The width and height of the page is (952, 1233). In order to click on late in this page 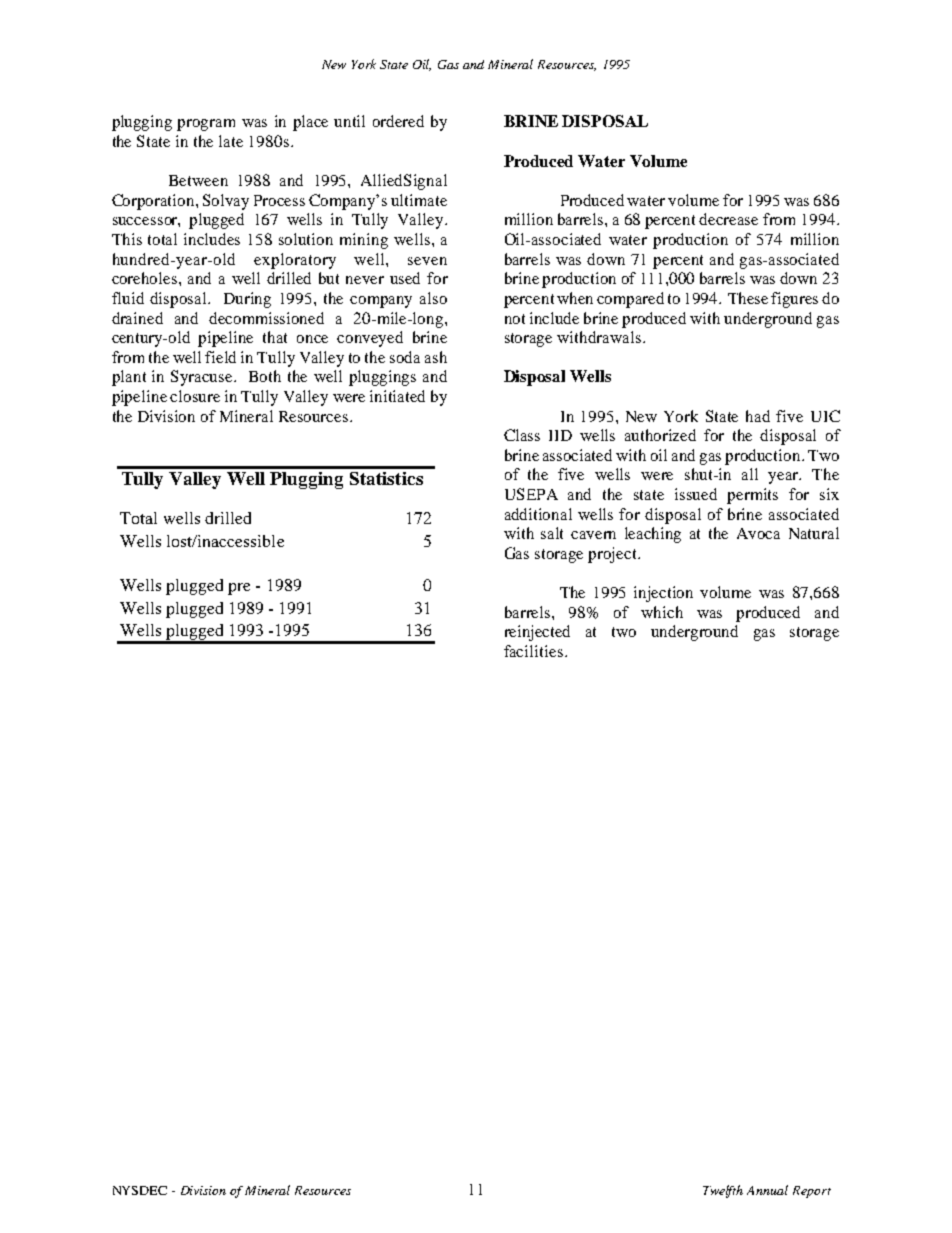, I will do `click(231, 141)`.
